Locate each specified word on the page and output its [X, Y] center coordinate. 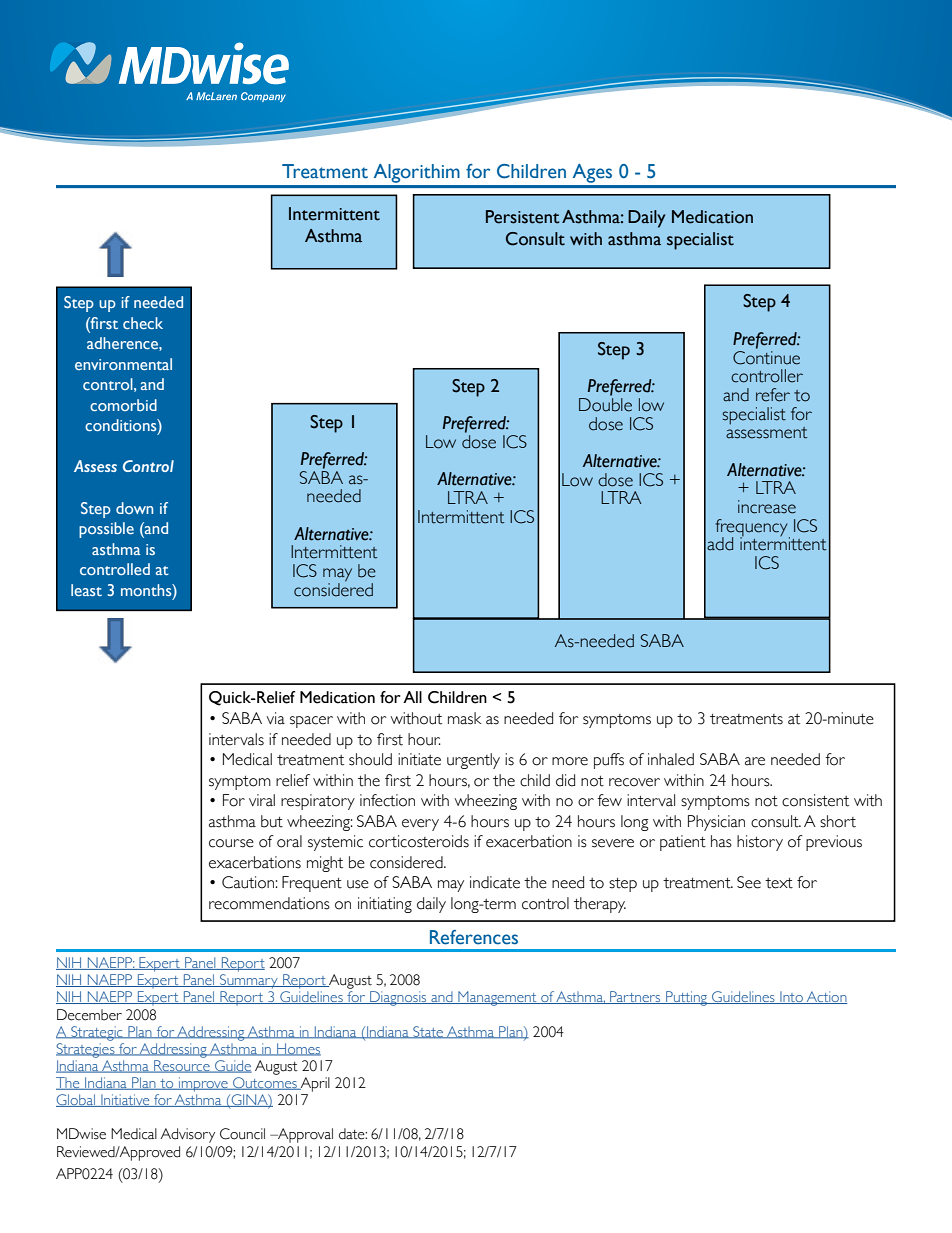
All [412, 697]
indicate [495, 882]
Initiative [125, 1100]
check [143, 323]
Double [605, 405]
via [275, 718]
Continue [766, 356]
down [134, 508]
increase [767, 507]
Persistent [523, 217]
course [231, 843]
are [755, 761]
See [749, 882]
